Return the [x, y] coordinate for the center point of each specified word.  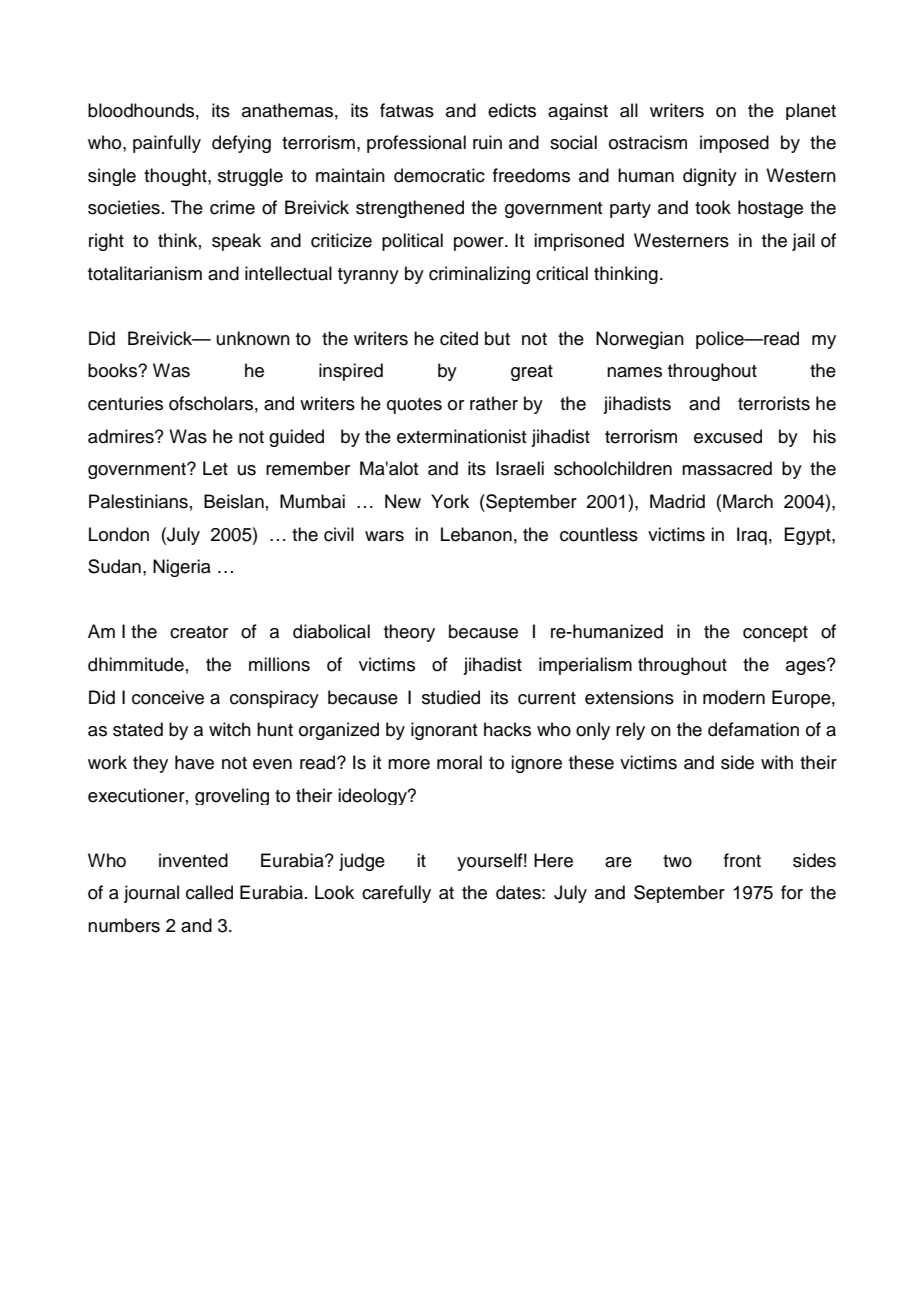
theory [409, 633]
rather [494, 403]
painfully [167, 144]
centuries [125, 403]
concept [775, 634]
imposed [734, 144]
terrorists [774, 403]
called [209, 892]
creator [199, 632]
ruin [487, 142]
